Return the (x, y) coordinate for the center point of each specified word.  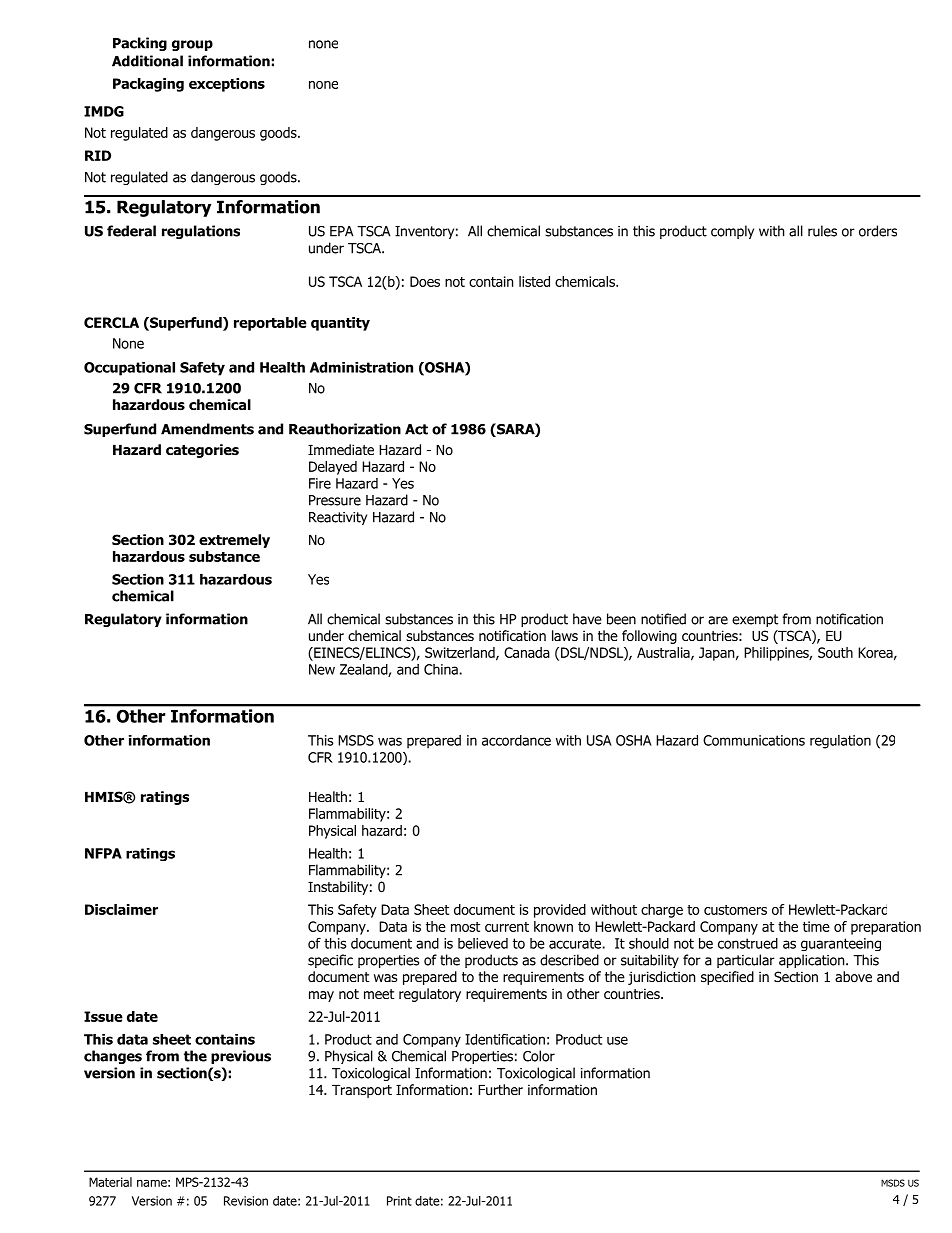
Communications (754, 740)
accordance (516, 740)
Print (399, 1201)
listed (534, 281)
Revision (246, 1201)
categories (202, 451)
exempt (755, 620)
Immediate (341, 449)
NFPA (103, 853)
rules (822, 231)
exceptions (227, 85)
